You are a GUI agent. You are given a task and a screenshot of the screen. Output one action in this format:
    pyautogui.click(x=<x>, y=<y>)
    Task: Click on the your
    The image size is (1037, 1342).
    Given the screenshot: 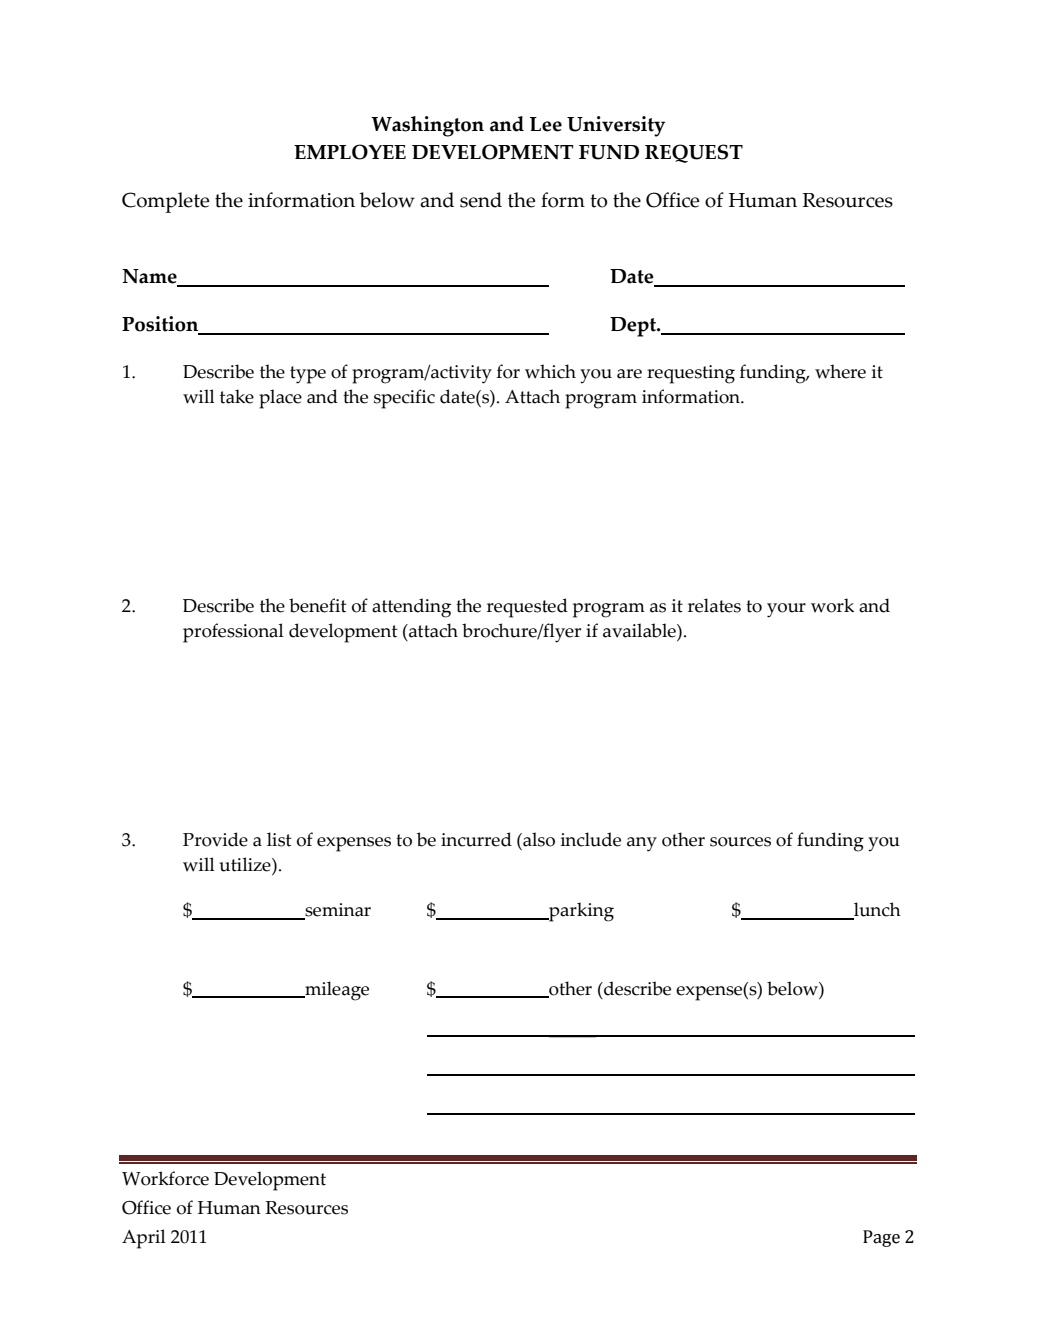 What is the action you would take?
    pyautogui.click(x=786, y=610)
